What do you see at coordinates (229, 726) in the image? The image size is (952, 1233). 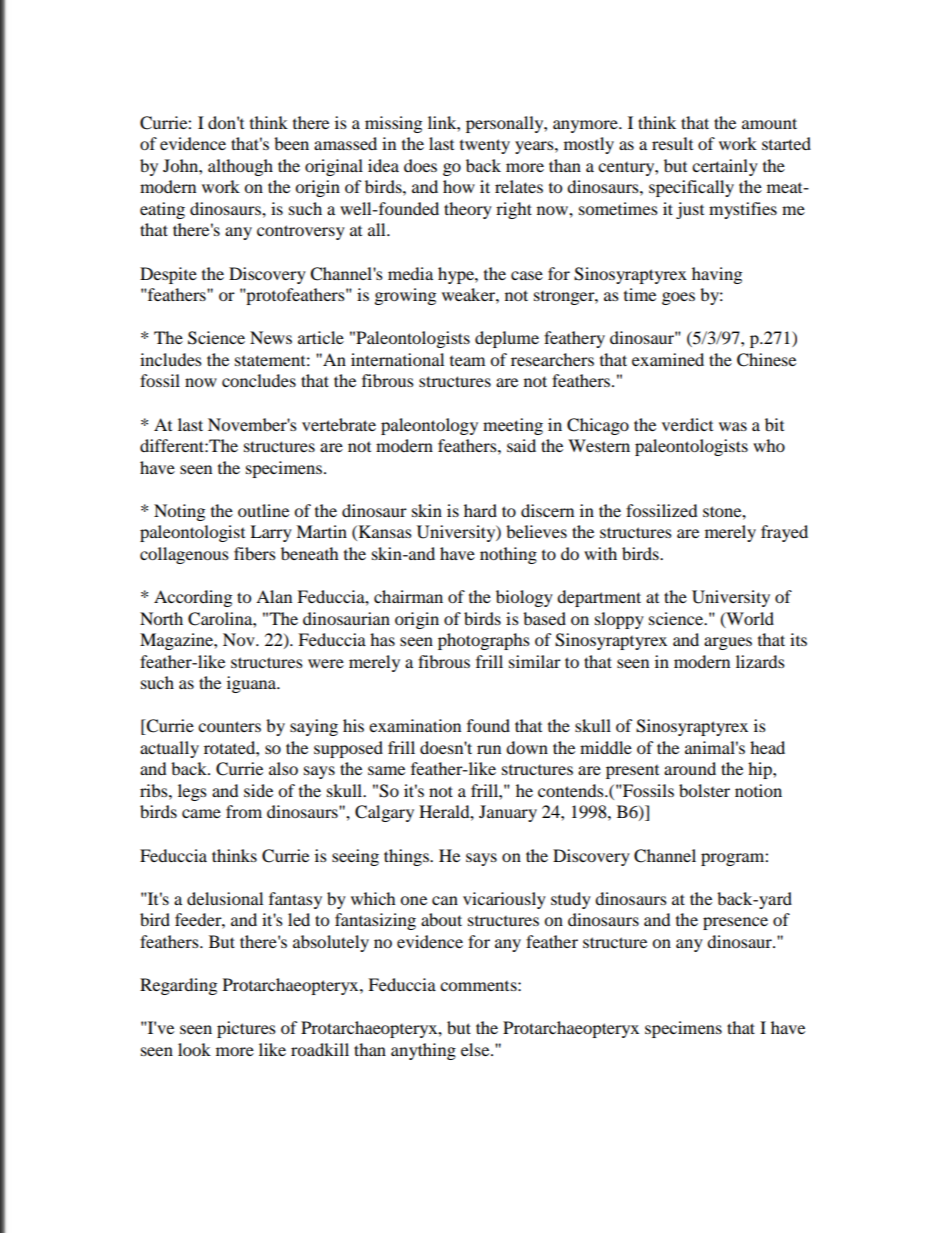 I see `counters` at bounding box center [229, 726].
